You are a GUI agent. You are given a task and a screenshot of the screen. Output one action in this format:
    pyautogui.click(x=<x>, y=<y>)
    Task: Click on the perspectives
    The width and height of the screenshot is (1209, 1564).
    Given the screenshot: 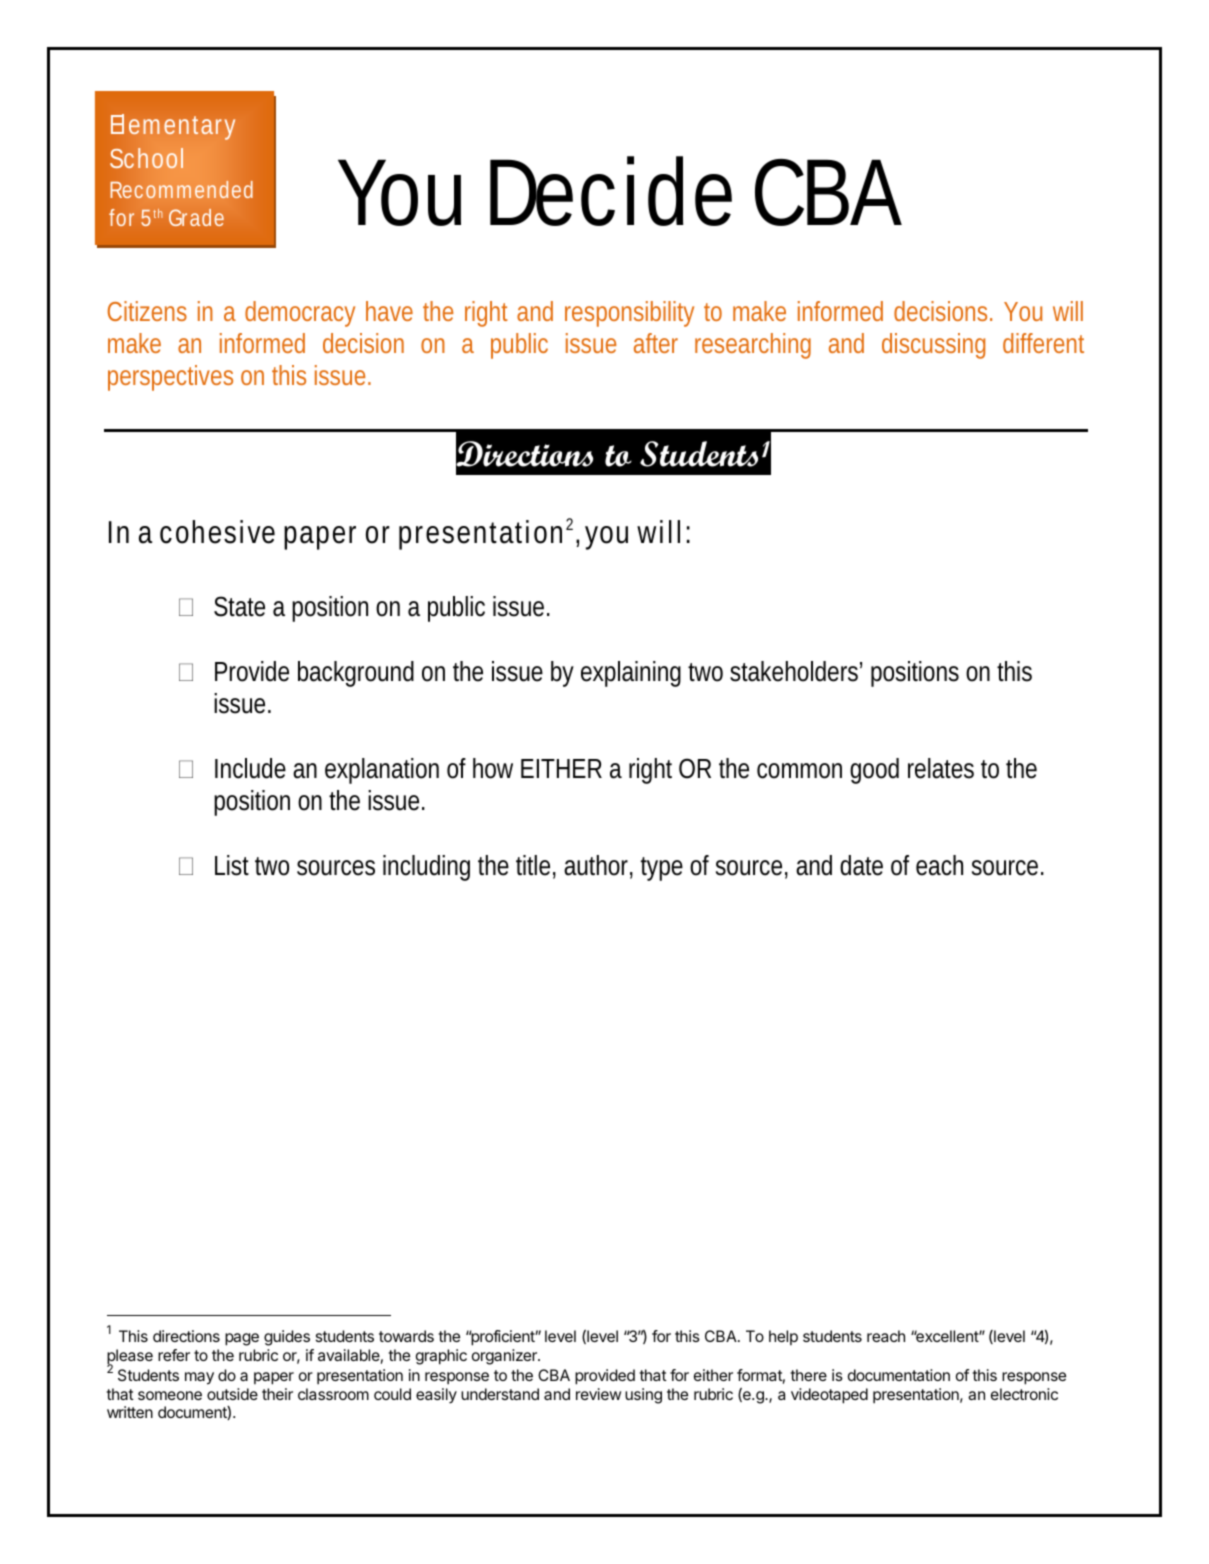 What is the action you would take?
    pyautogui.click(x=170, y=378)
